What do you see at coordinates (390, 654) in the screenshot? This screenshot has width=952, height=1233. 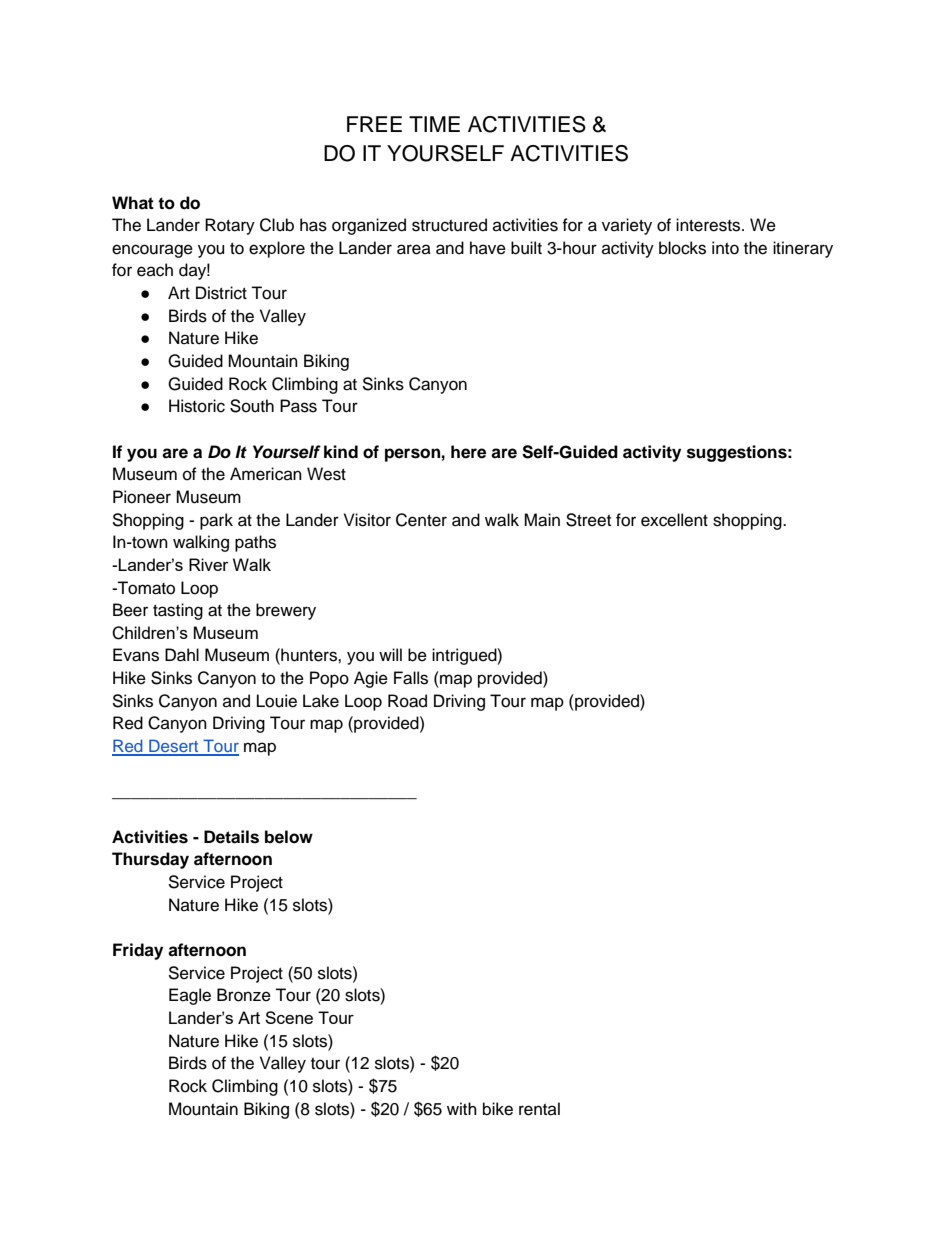 I see `will` at bounding box center [390, 654].
